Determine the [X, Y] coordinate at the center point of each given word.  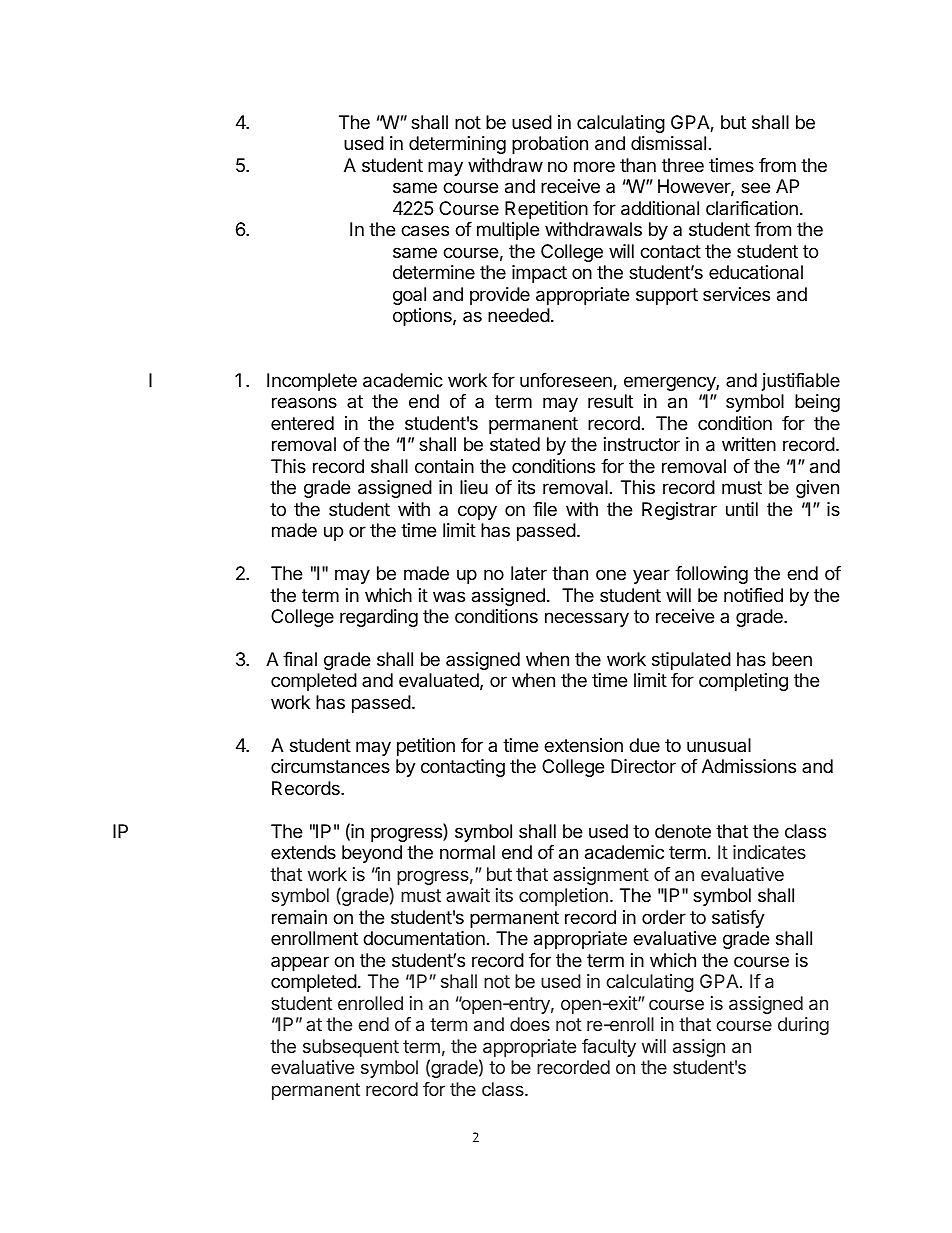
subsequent [351, 1048]
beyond [372, 854]
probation [550, 145]
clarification [752, 208]
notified [753, 595]
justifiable [801, 382]
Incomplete [312, 382]
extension [583, 745]
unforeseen [567, 381]
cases [425, 231]
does [530, 1024]
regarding [379, 618]
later [529, 573]
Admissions [749, 766]
